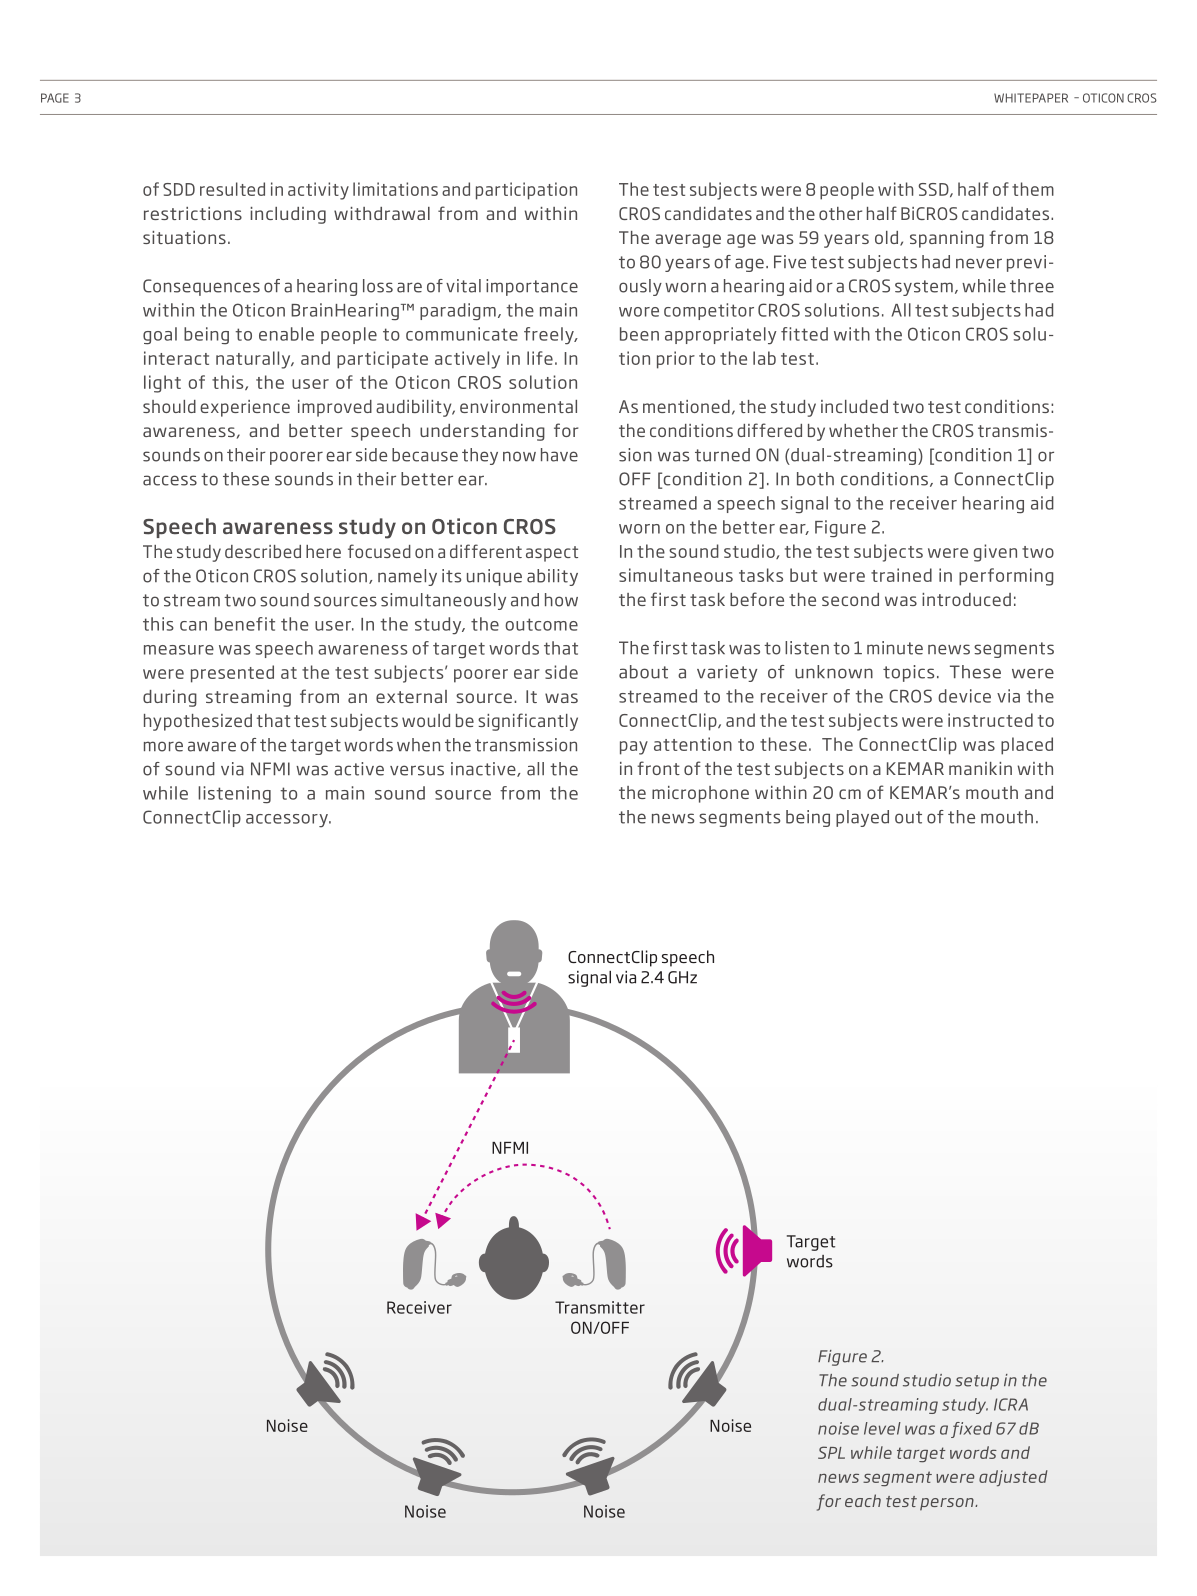 The height and width of the screenshot is (1596, 1197). I want to click on should, so click(169, 406).
